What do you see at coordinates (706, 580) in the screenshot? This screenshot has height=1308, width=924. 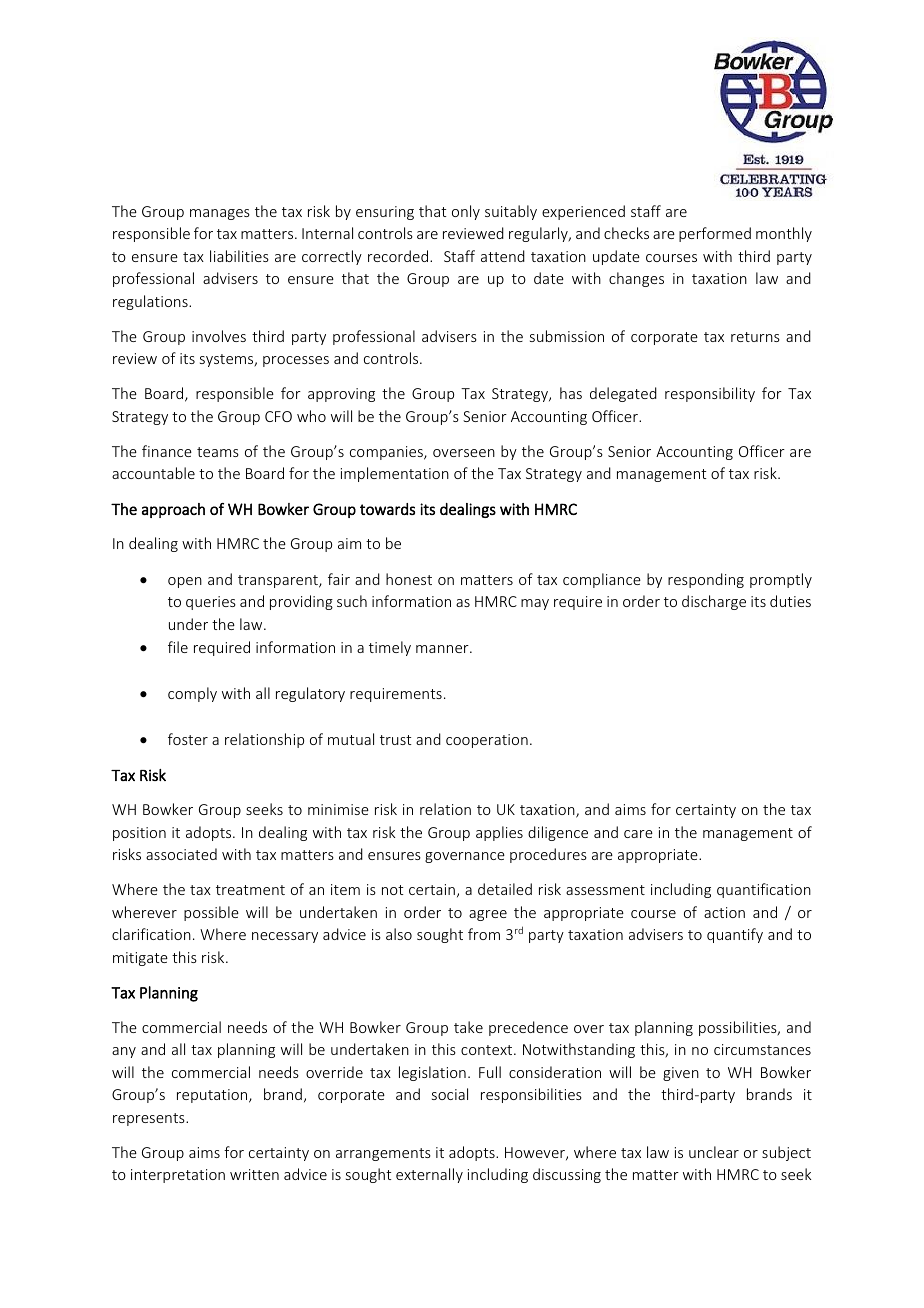 I see `responding` at bounding box center [706, 580].
